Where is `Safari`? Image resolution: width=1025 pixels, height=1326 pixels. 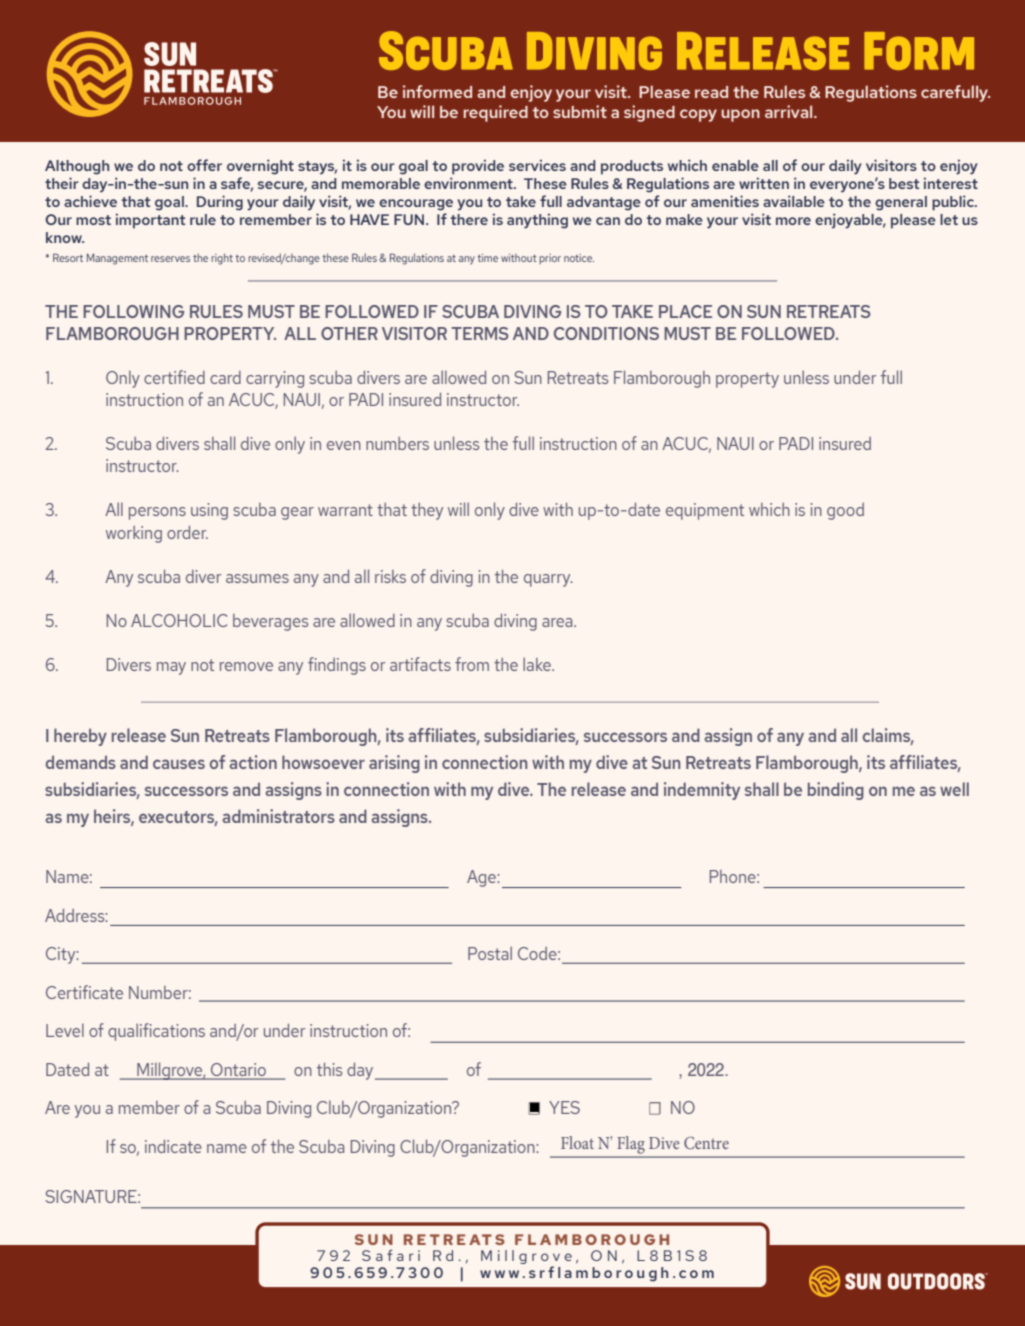
Safari is located at coordinates (391, 1255).
